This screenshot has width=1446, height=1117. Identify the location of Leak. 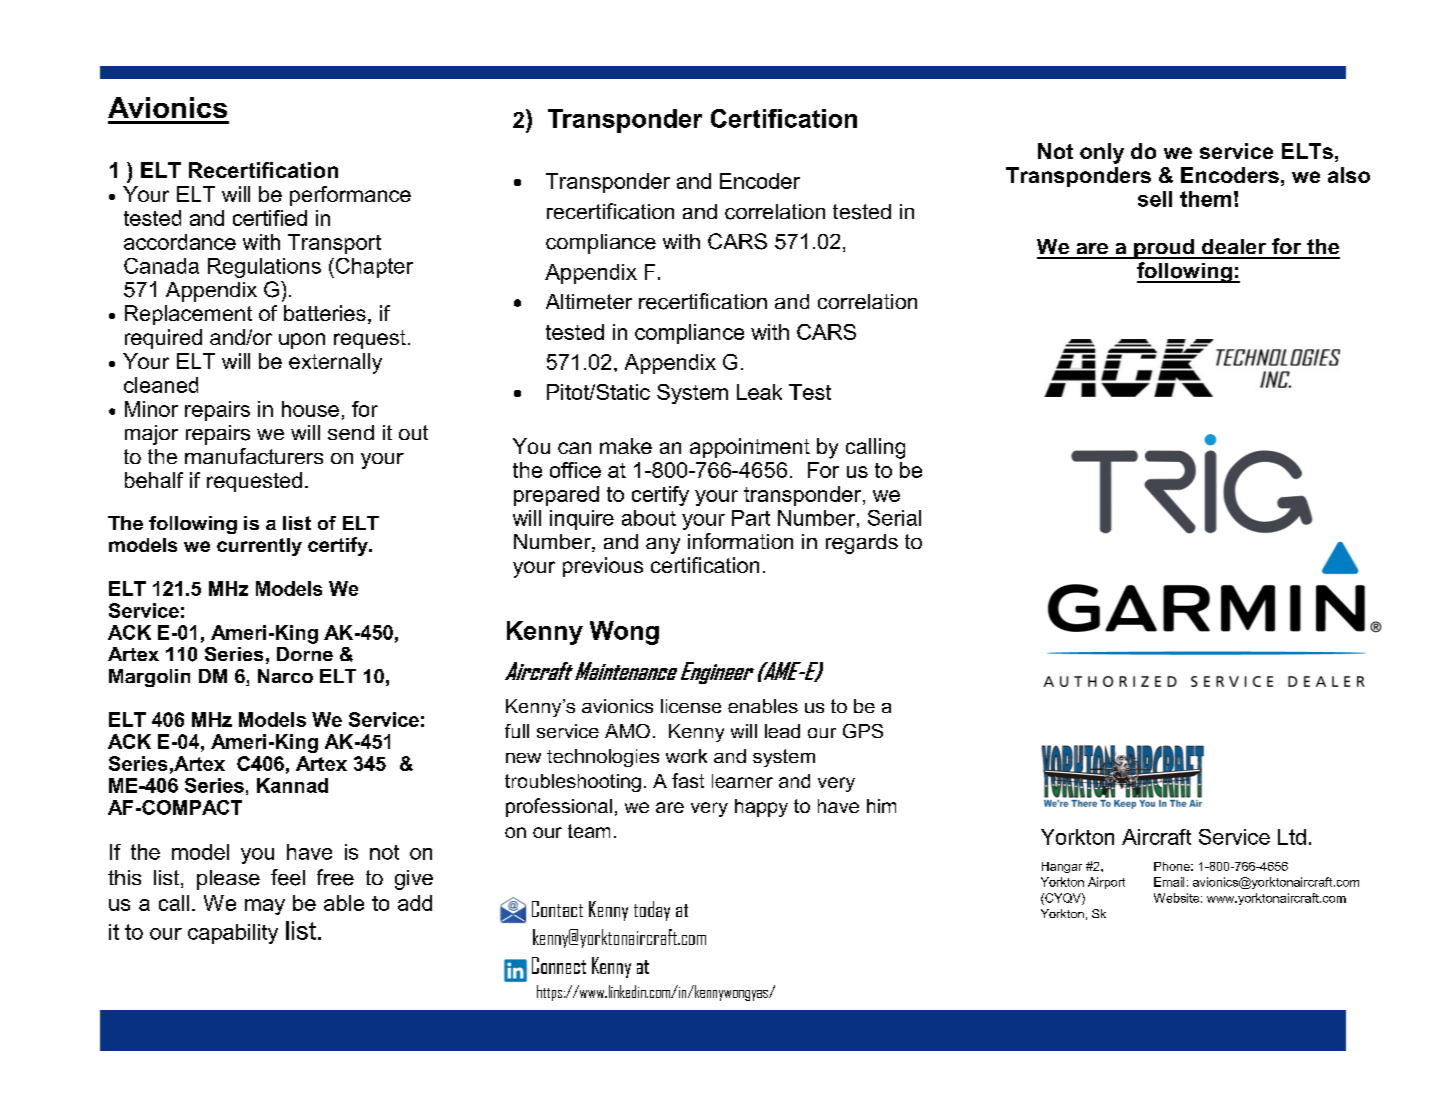
(759, 392).
